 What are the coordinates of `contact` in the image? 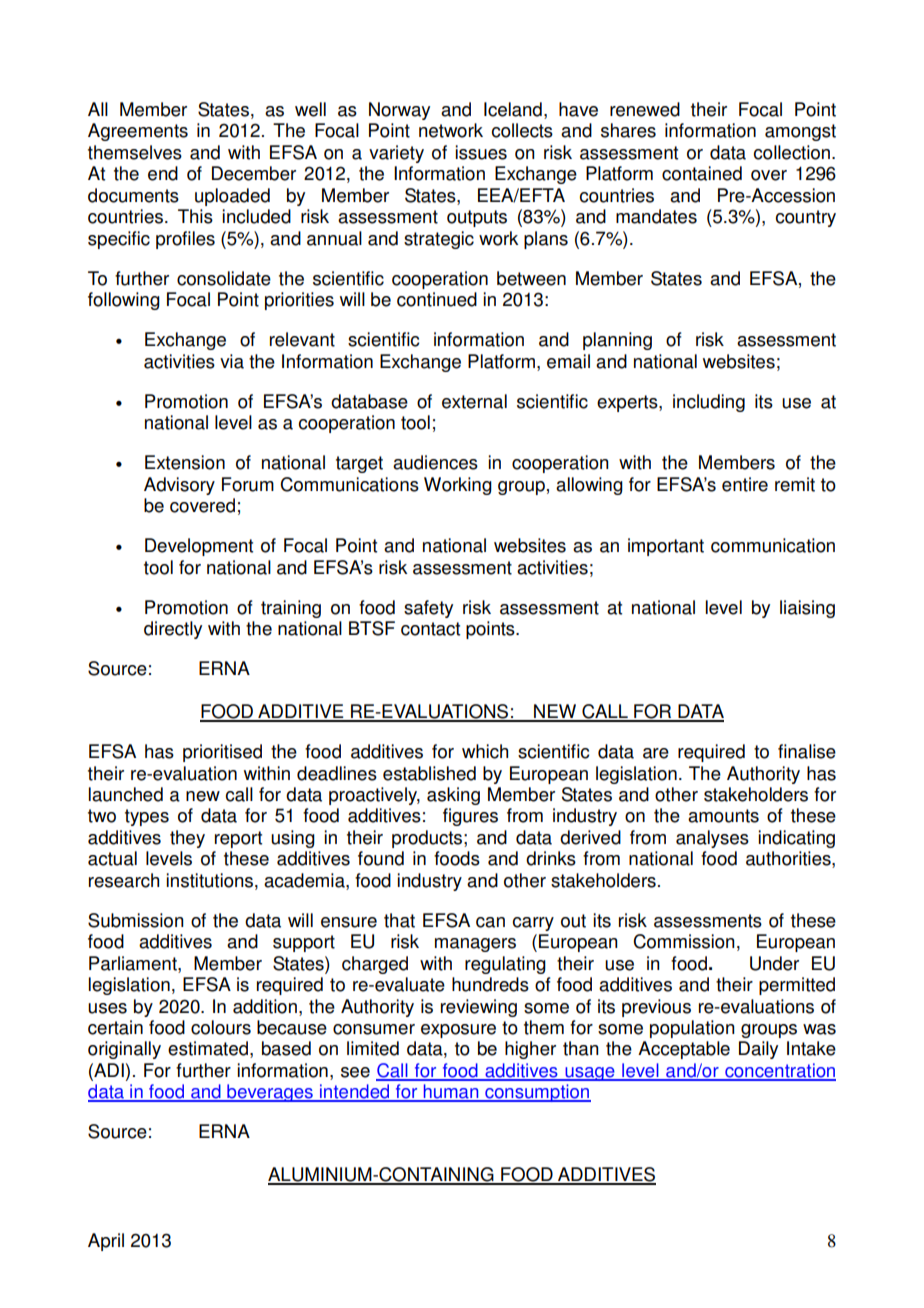 It's located at (430, 629).
